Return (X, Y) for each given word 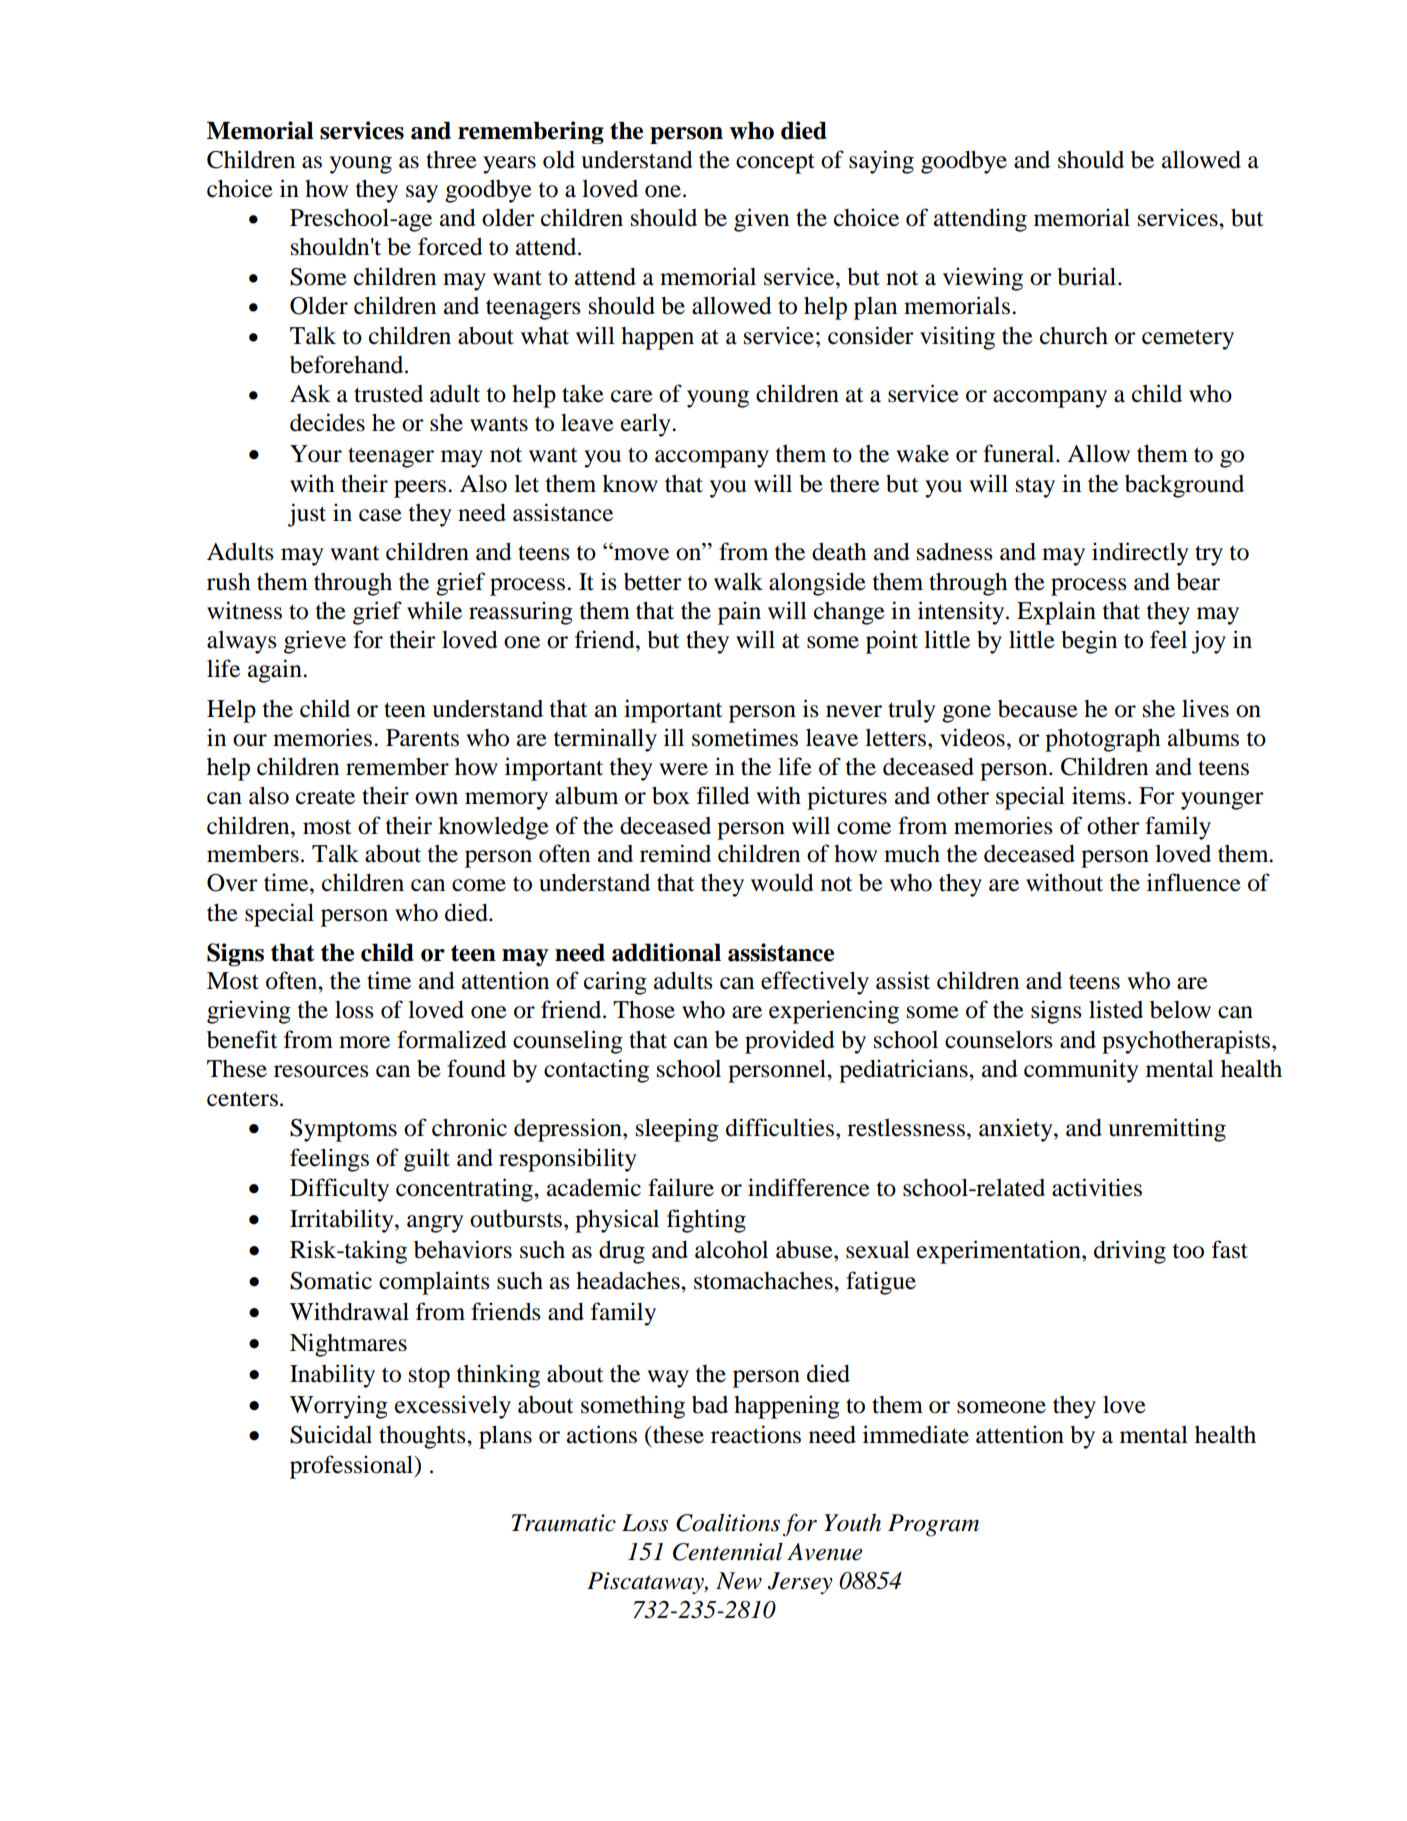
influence (1194, 882)
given (761, 220)
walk (738, 582)
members (253, 853)
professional (353, 1467)
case (380, 515)
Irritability (343, 1221)
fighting (706, 1221)
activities (1097, 1187)
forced (450, 246)
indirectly (1140, 554)
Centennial (728, 1552)
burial (1088, 276)
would (782, 882)
